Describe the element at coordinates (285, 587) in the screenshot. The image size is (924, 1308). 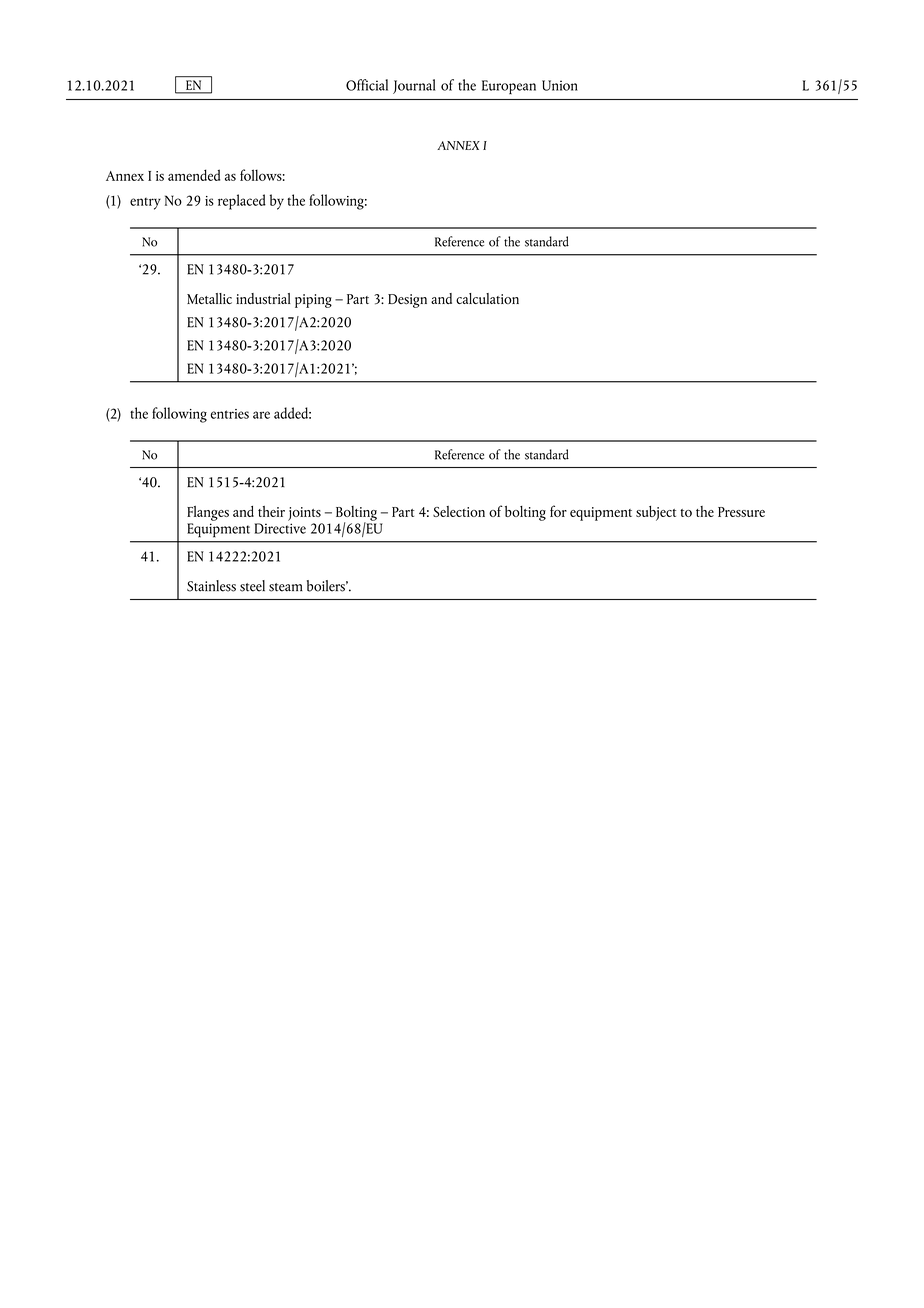
I see `steam` at that location.
